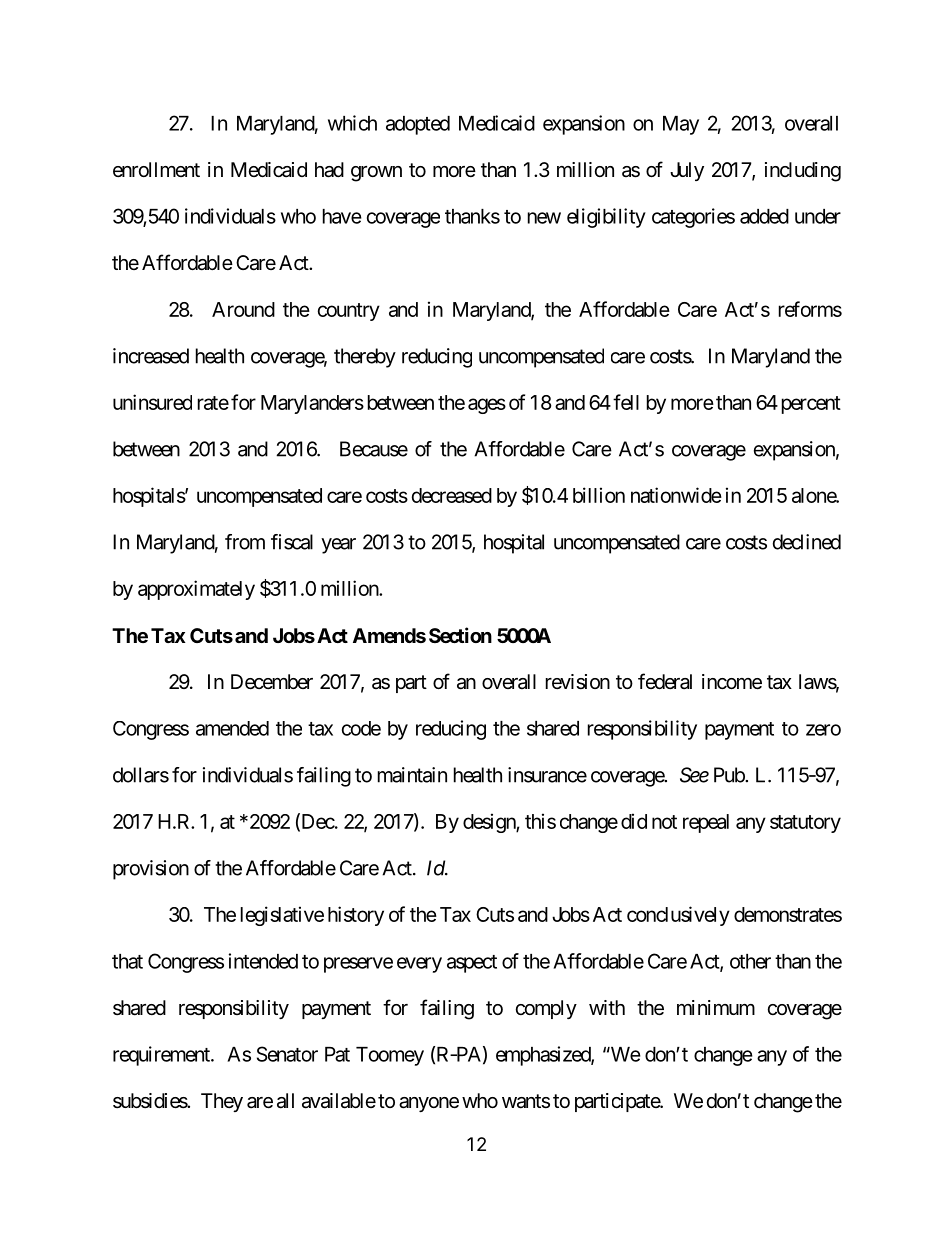  I want to click on enrollment, so click(156, 169).
